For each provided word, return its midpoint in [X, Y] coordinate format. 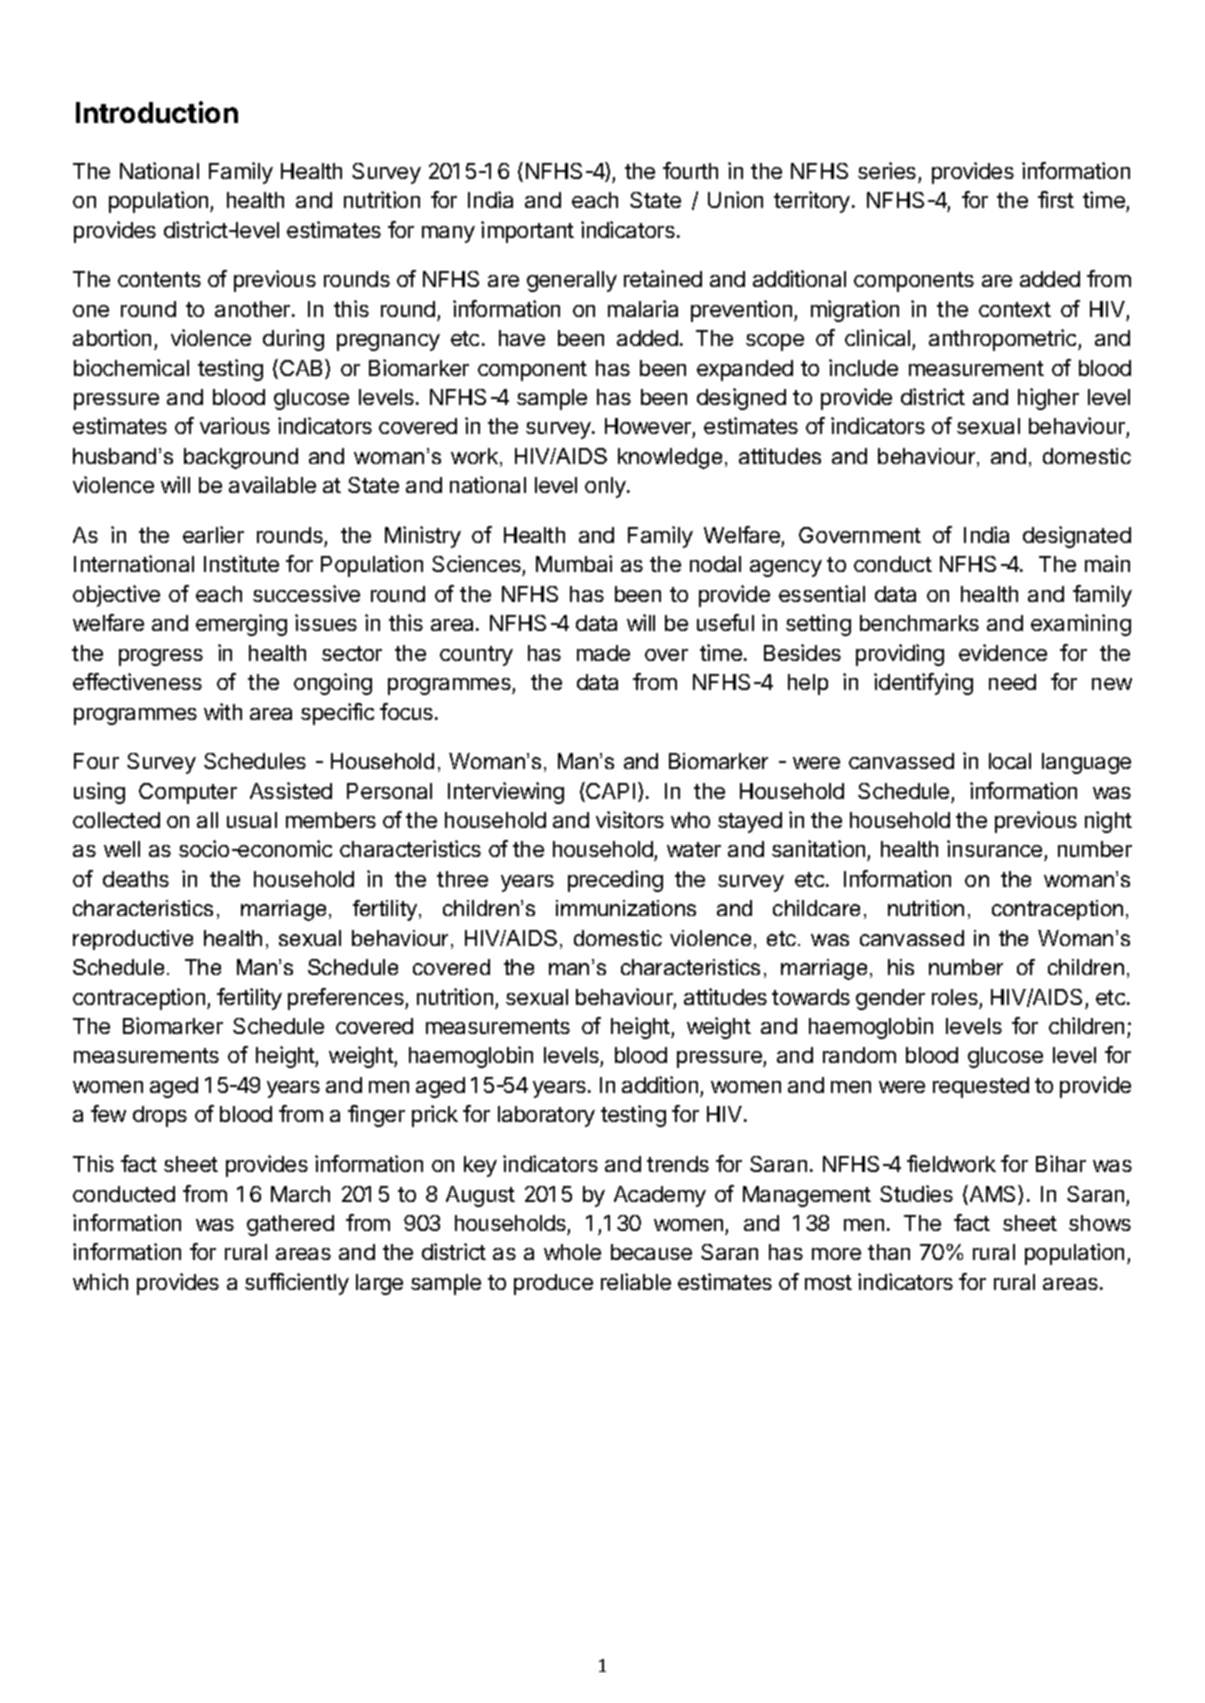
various [235, 425]
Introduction [157, 112]
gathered [290, 1225]
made [603, 653]
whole [572, 1252]
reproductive [133, 940]
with [223, 711]
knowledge [670, 458]
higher [1048, 399]
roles [955, 997]
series [887, 170]
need [1012, 682]
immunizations [626, 908]
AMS [993, 1195]
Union [735, 199]
